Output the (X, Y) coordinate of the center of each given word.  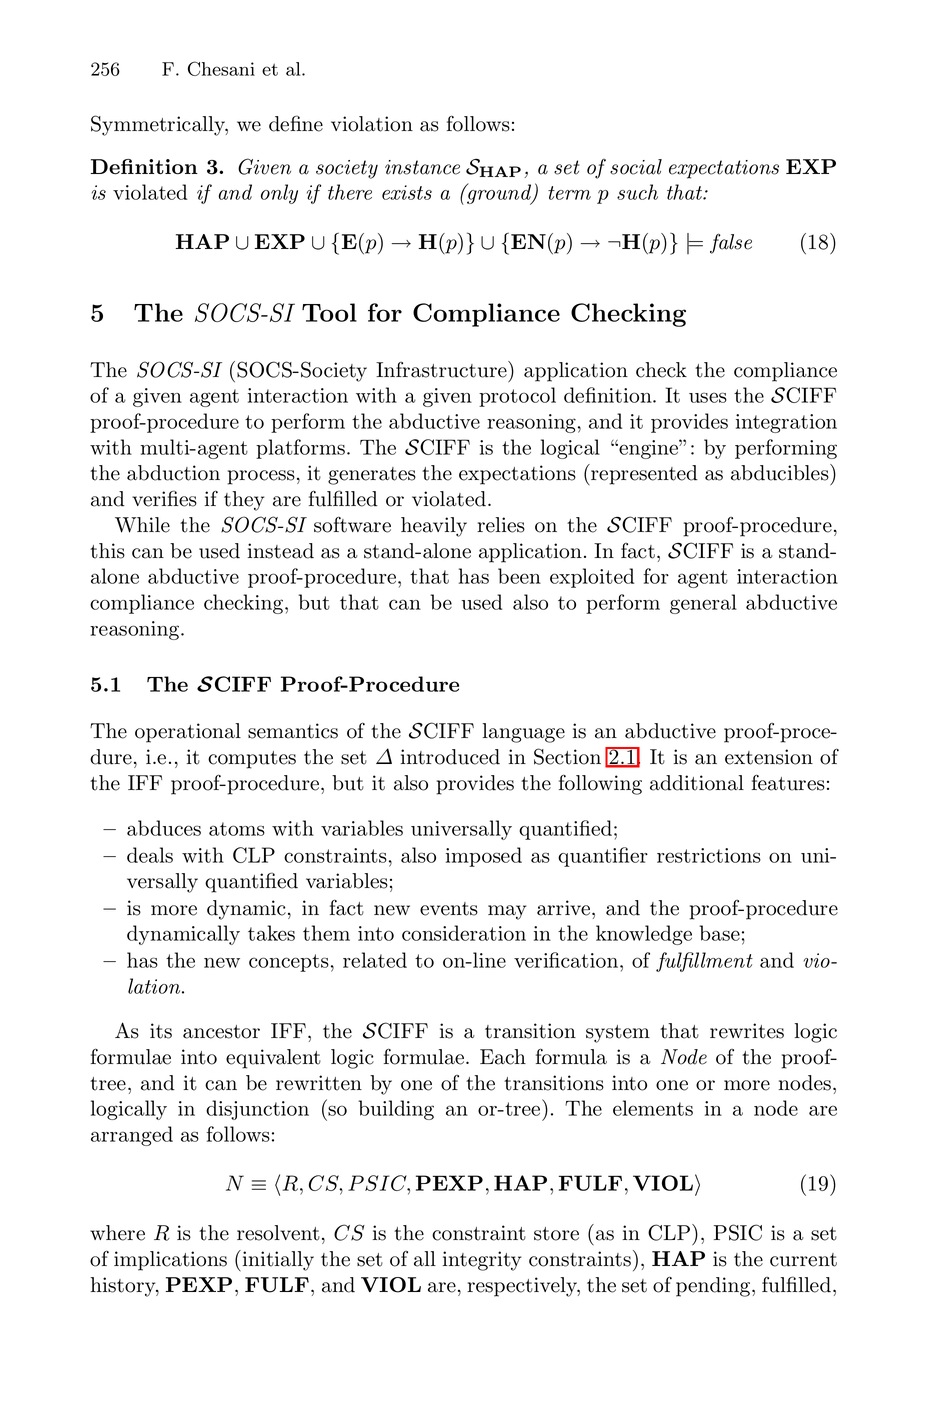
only (279, 194)
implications (170, 1261)
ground (499, 194)
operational (188, 733)
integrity (482, 1261)
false (731, 243)
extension (769, 757)
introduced (450, 757)
